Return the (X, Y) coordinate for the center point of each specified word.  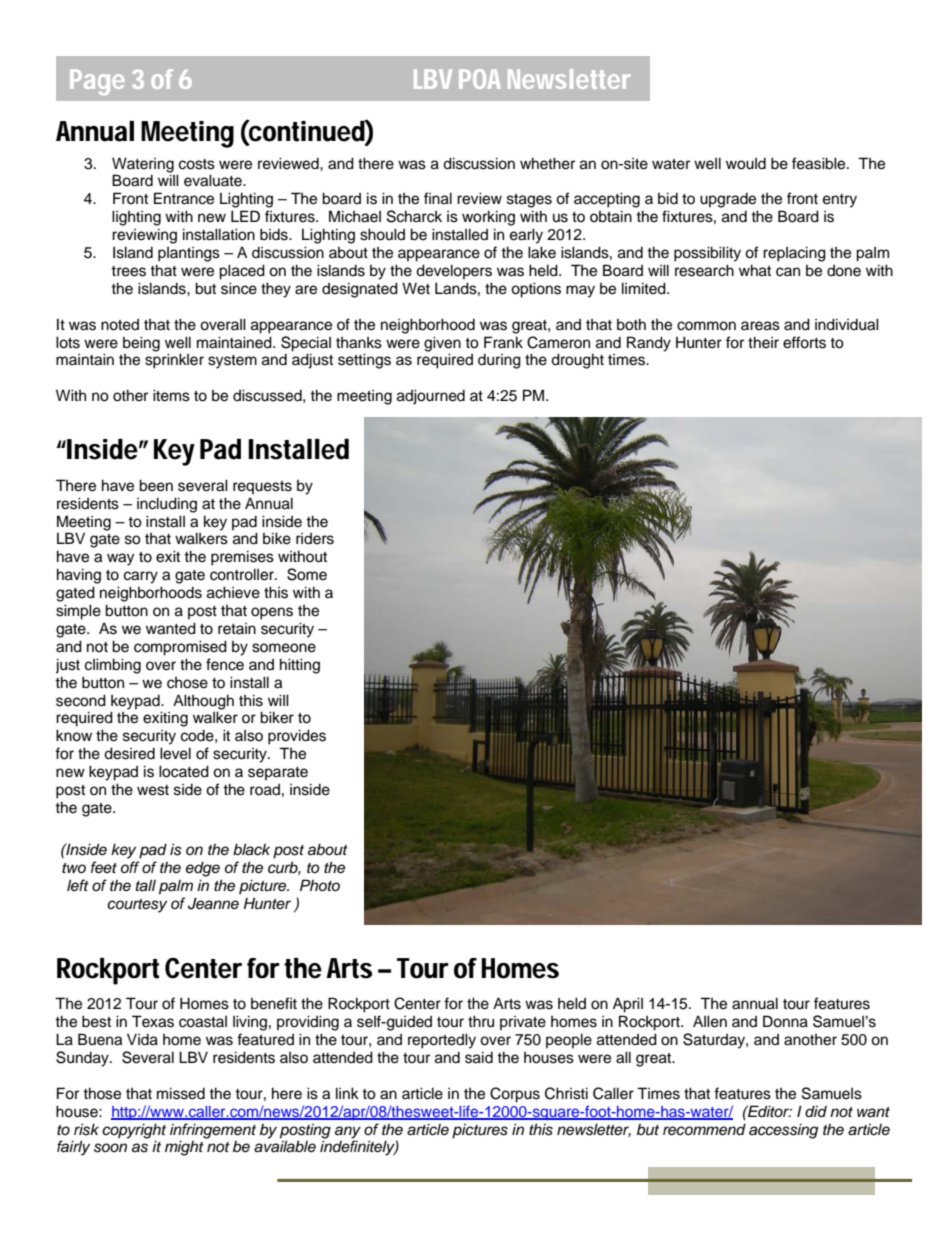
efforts (804, 342)
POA (480, 79)
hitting (300, 666)
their (763, 342)
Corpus (515, 1095)
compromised (180, 648)
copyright (134, 1132)
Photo (320, 885)
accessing (783, 1131)
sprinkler (174, 361)
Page (97, 82)
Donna (785, 1021)
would (746, 164)
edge (203, 869)
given (442, 344)
